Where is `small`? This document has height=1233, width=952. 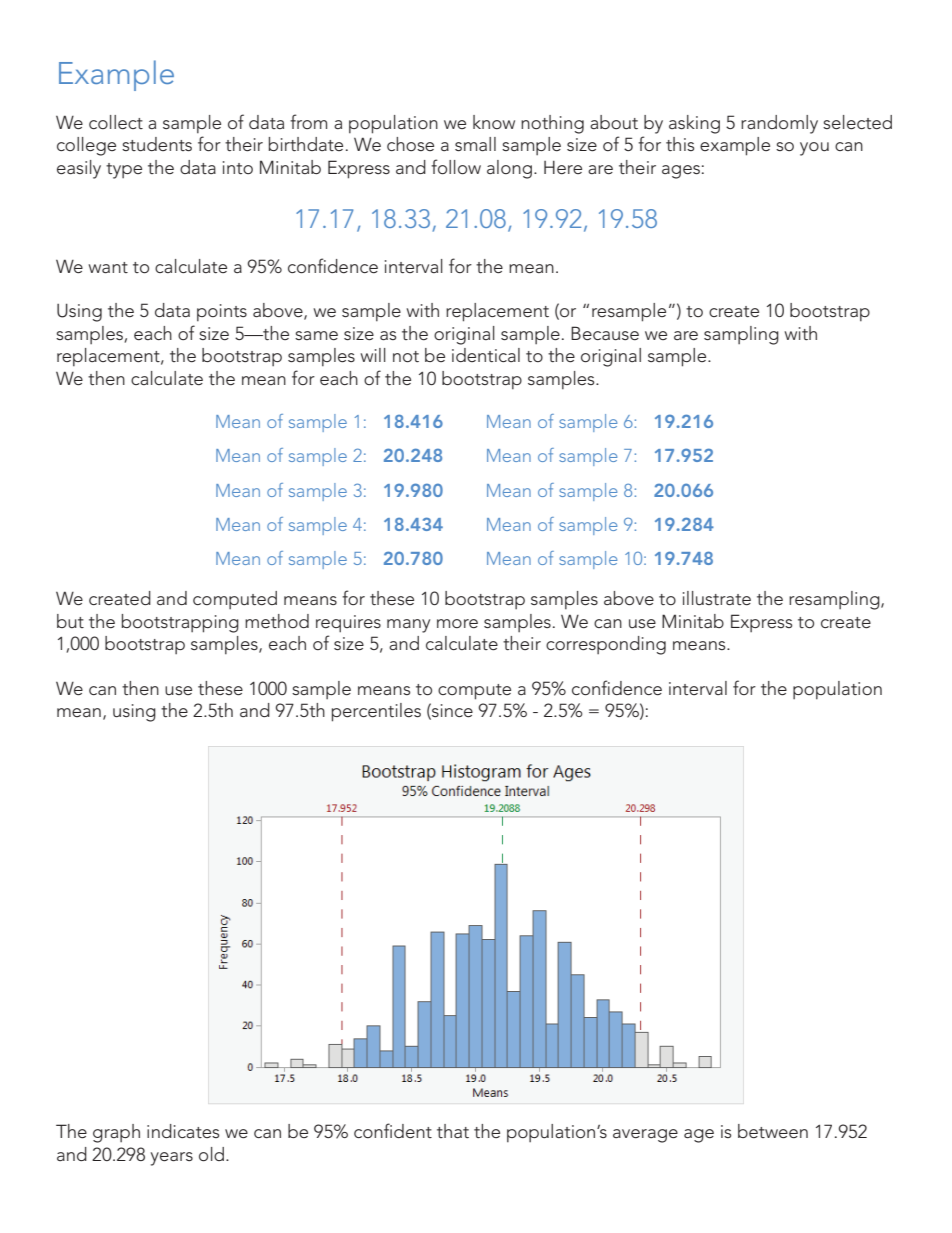
small is located at coordinates (475, 144).
